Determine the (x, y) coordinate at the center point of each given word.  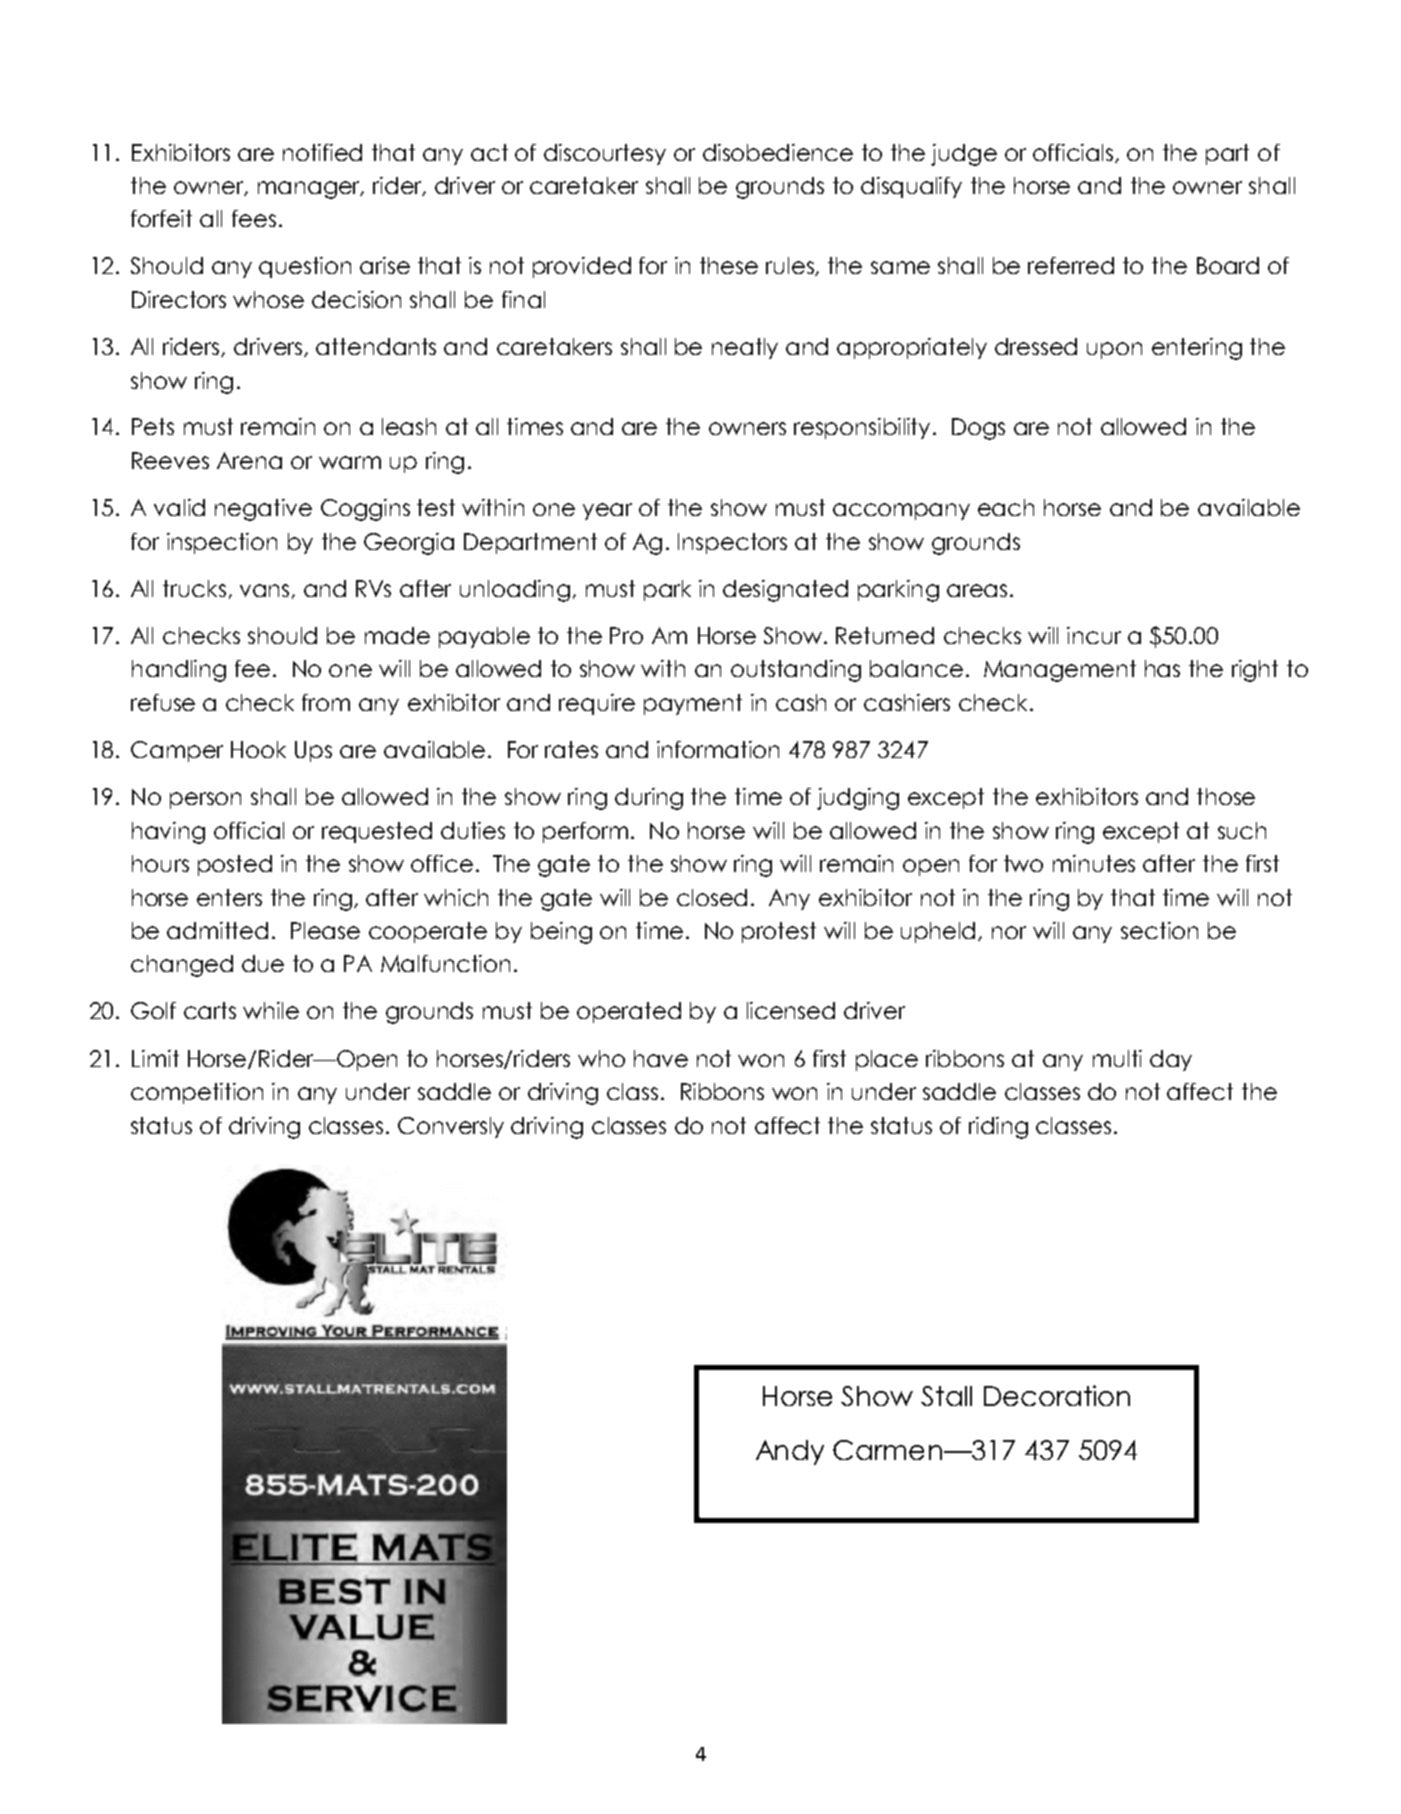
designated (785, 591)
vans (264, 590)
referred (1071, 265)
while (271, 1010)
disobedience (778, 152)
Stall (946, 1396)
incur (1094, 635)
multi (1117, 1058)
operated (629, 1012)
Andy (790, 1452)
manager (310, 190)
